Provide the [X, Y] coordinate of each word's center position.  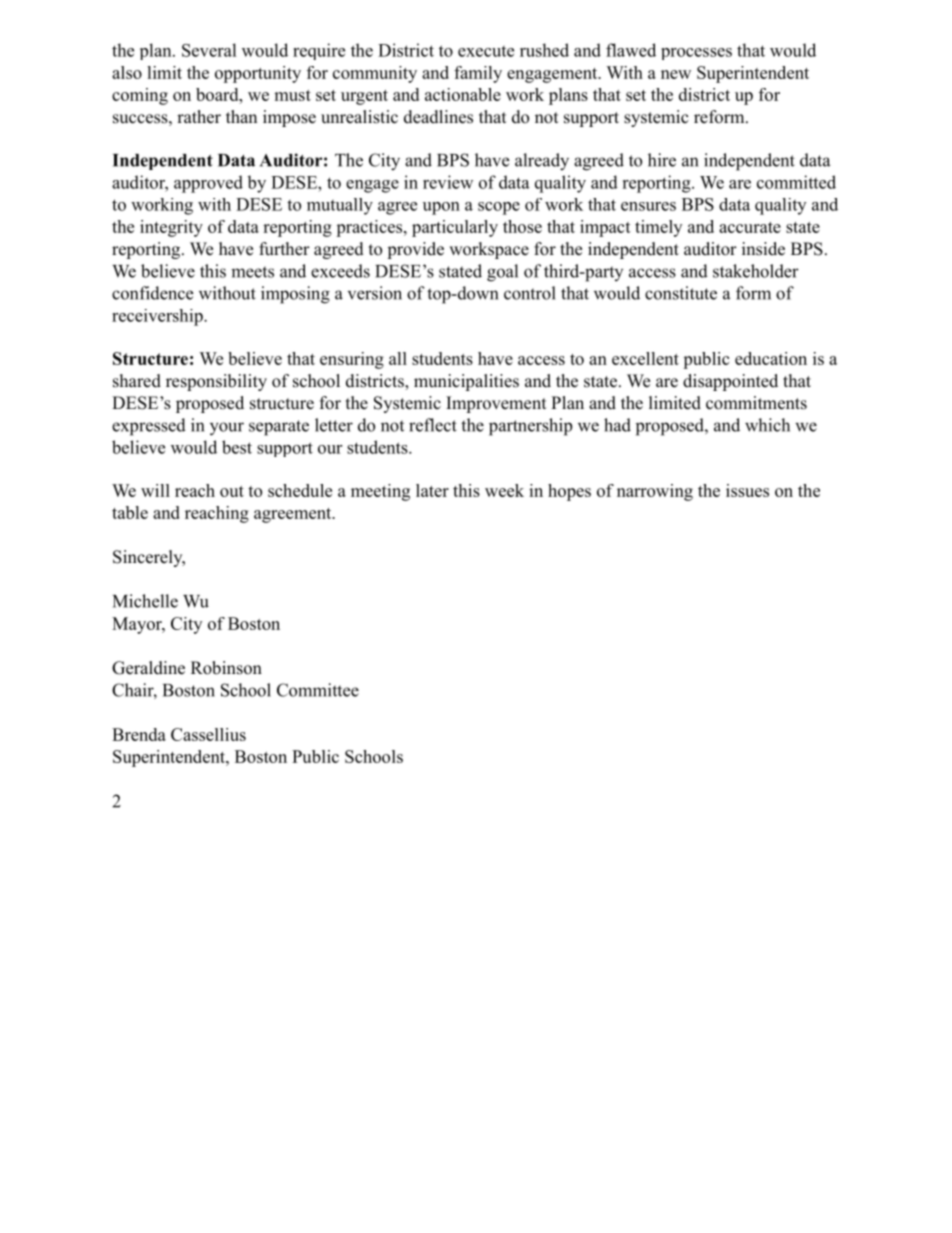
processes [696, 54]
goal [502, 273]
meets [252, 272]
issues [747, 490]
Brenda [139, 734]
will [155, 490]
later [432, 490]
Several [209, 50]
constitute [681, 293]
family [478, 74]
